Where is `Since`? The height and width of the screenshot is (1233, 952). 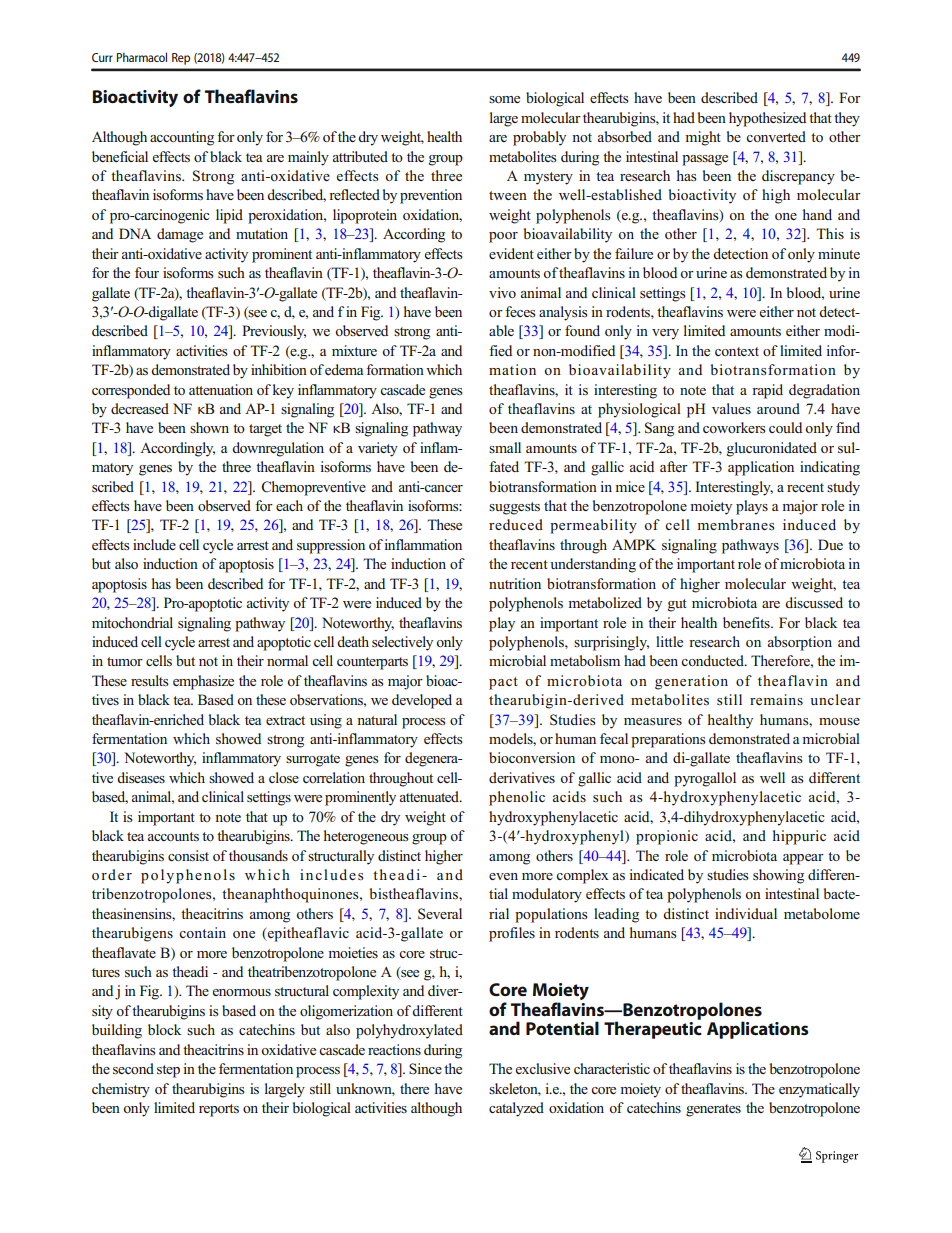 Since is located at coordinates (425, 1068).
